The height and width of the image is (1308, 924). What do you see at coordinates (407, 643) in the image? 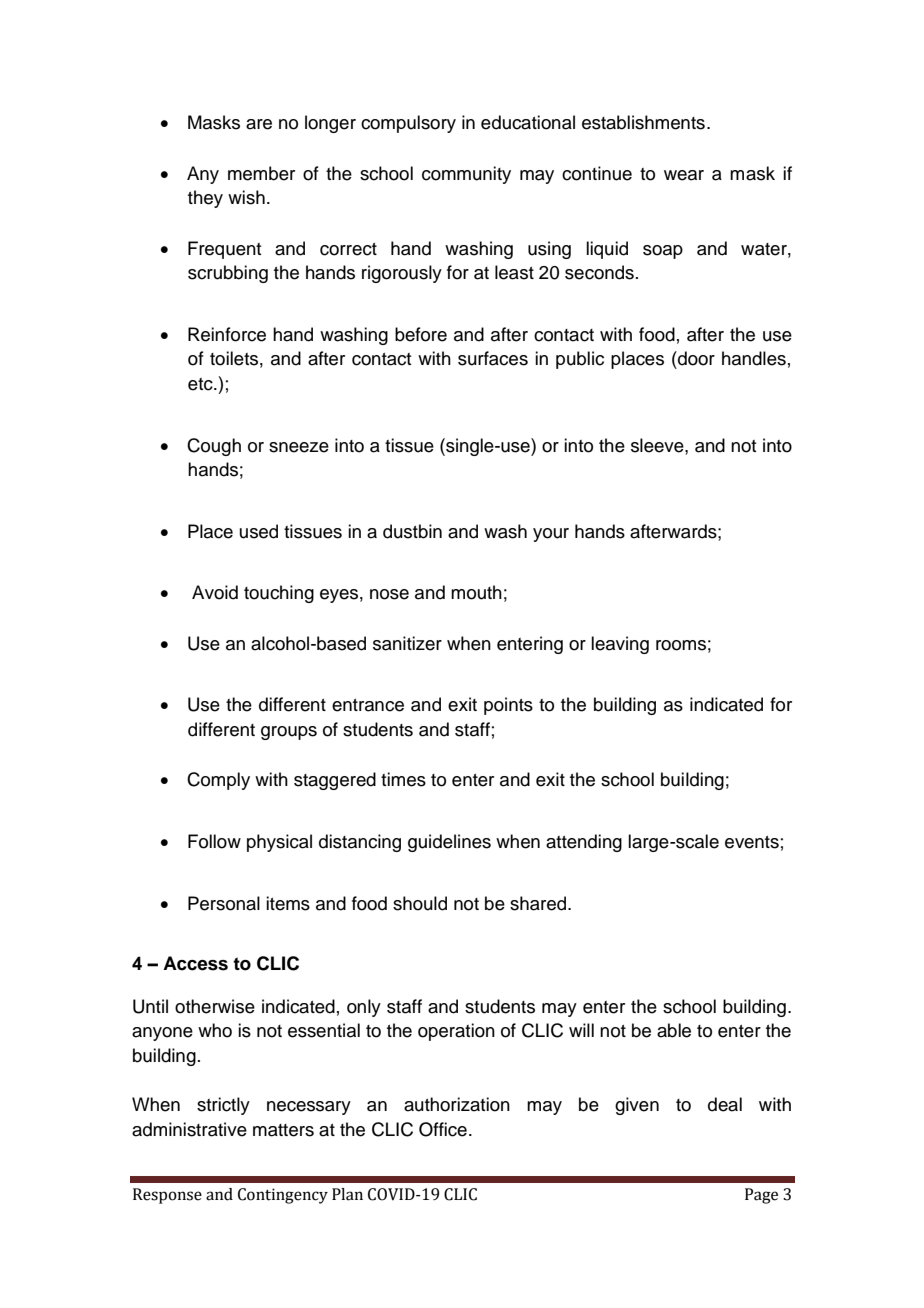
I see `sanitizer` at bounding box center [407, 643].
